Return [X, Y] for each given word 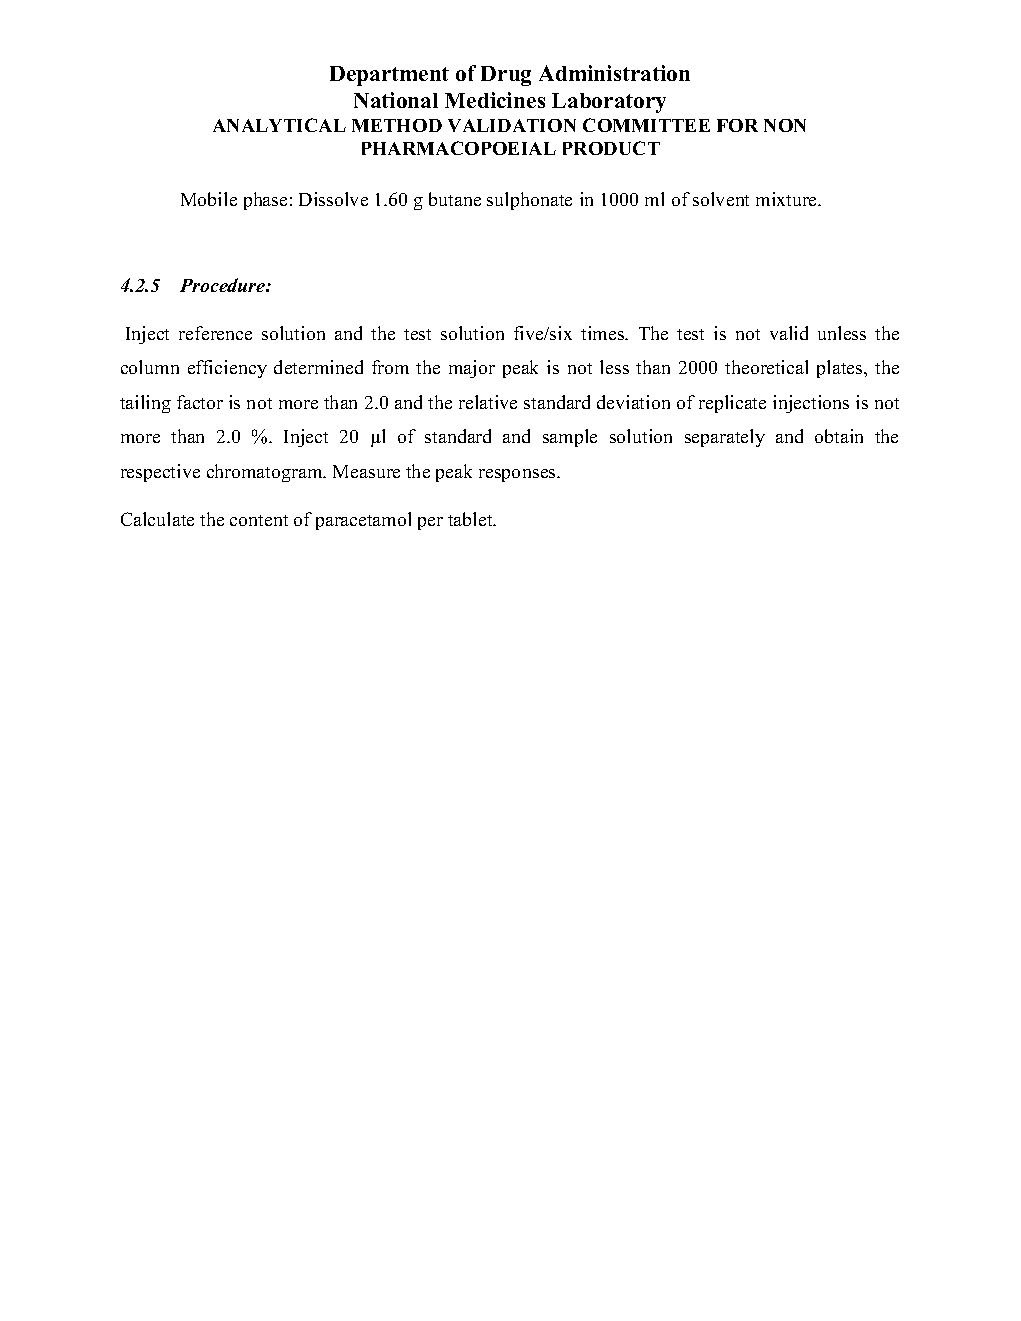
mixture [787, 199]
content [259, 520]
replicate [732, 404]
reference [215, 333]
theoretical [766, 367]
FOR [737, 125]
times [604, 333]
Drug [506, 76]
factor [200, 402]
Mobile [209, 199]
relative [488, 402]
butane [455, 199]
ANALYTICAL [279, 125]
